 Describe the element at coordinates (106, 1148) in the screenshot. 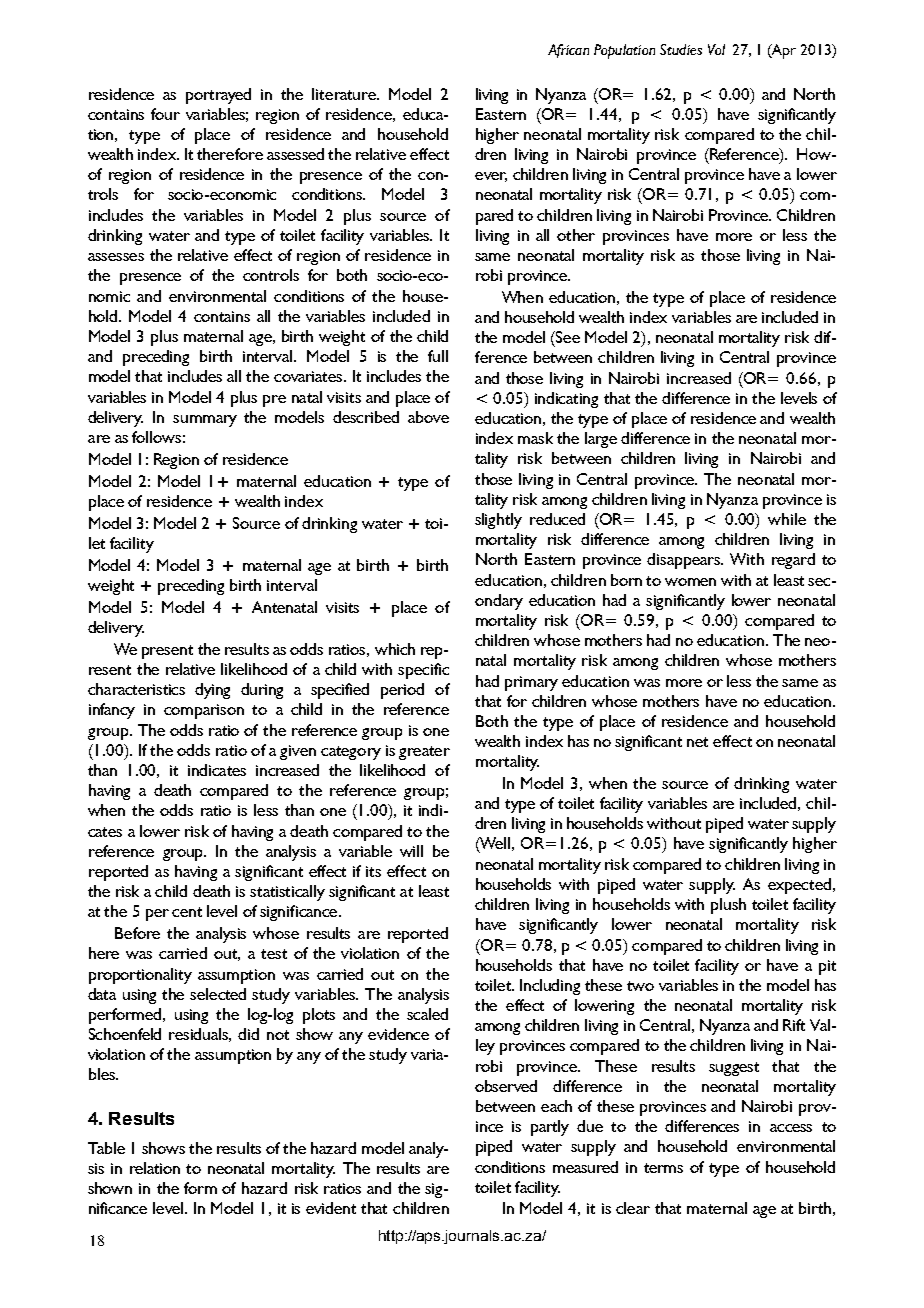

I see `Table` at that location.
